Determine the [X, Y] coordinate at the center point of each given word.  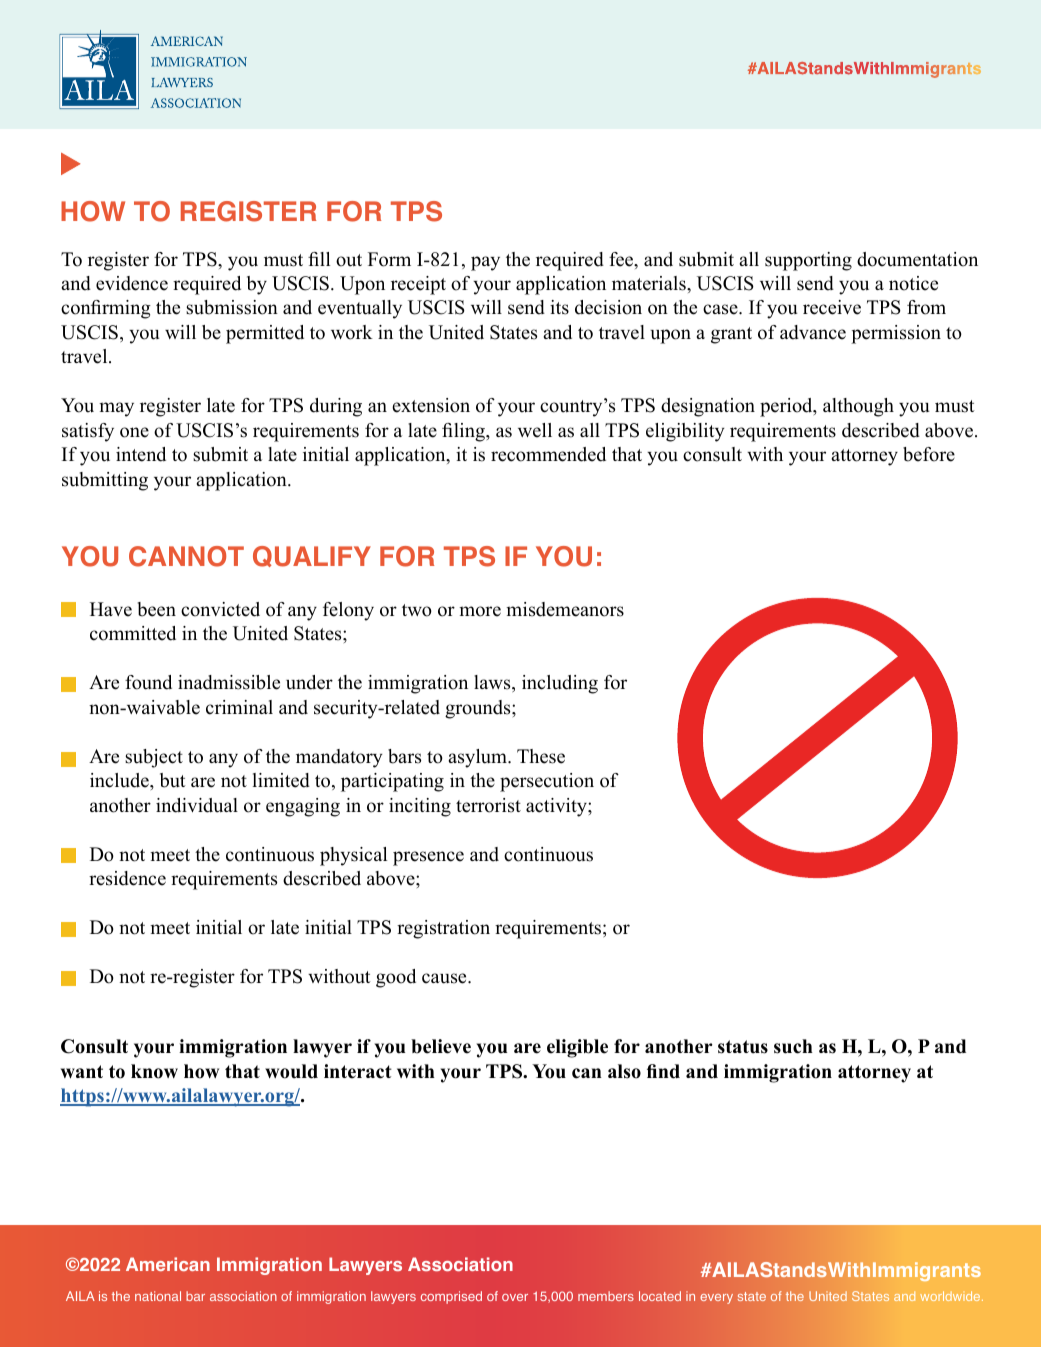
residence [127, 878]
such [793, 1046]
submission [232, 307]
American [168, 1264]
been [157, 609]
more [480, 611]
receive [832, 307]
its [559, 307]
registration [443, 929]
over [515, 1297]
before [929, 454]
